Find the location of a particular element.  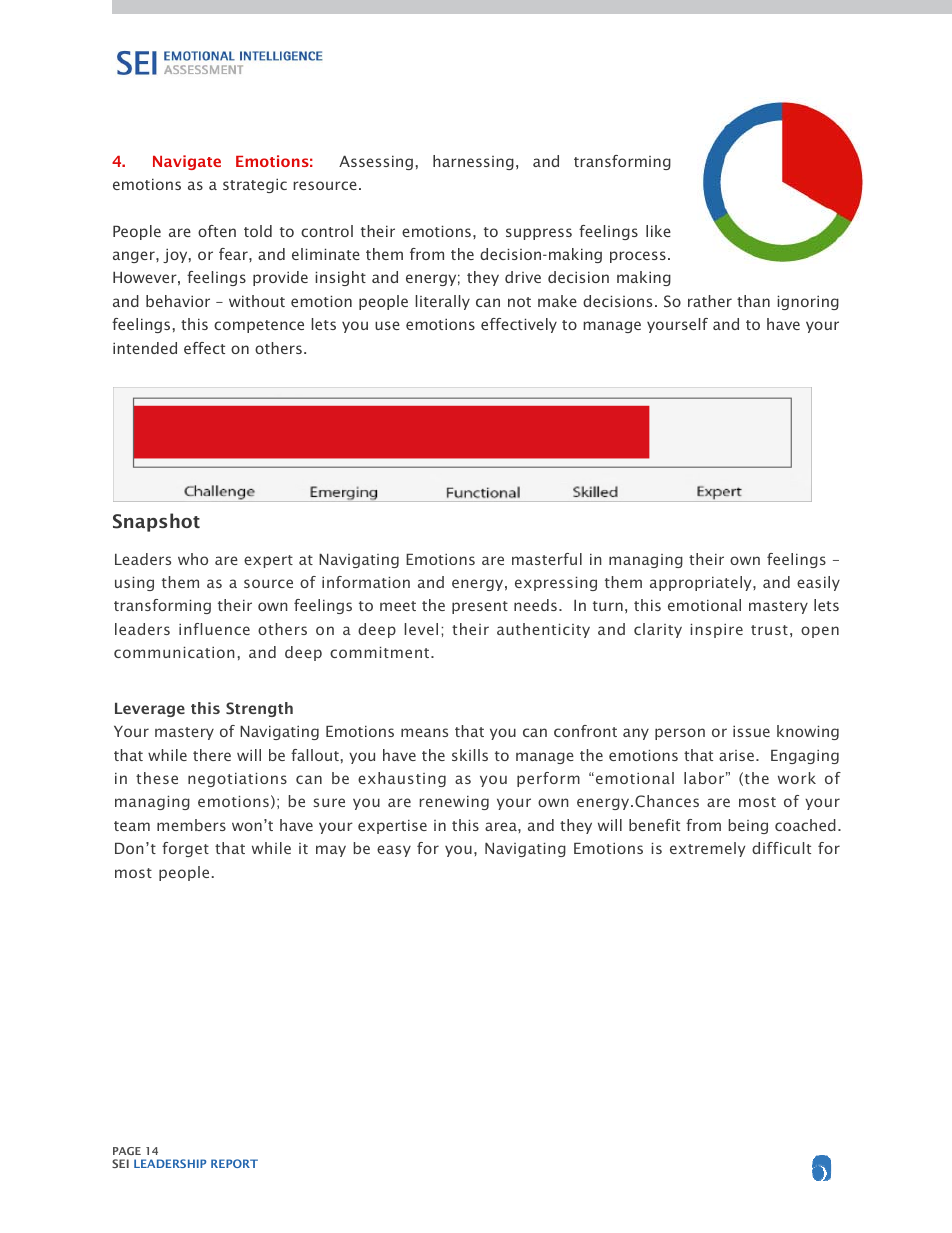

skills is located at coordinates (470, 755).
